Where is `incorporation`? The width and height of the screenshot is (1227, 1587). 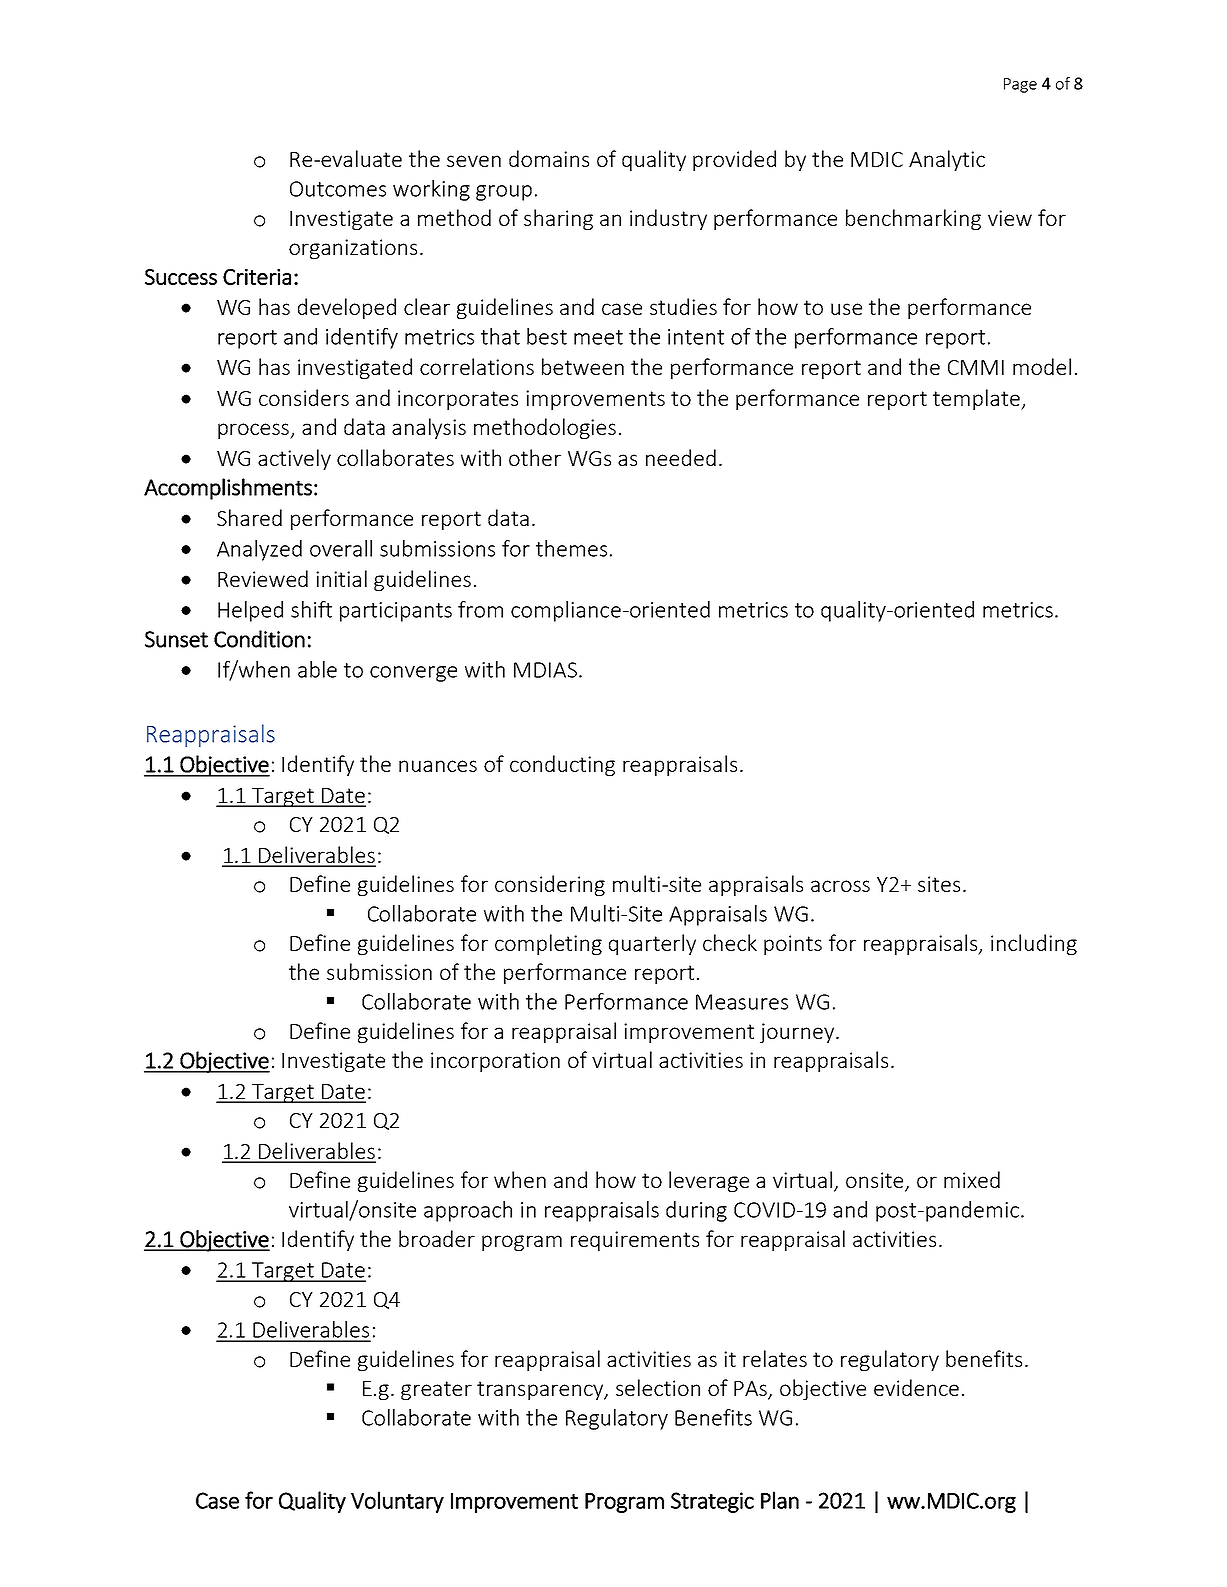 incorporation is located at coordinates (495, 1062).
